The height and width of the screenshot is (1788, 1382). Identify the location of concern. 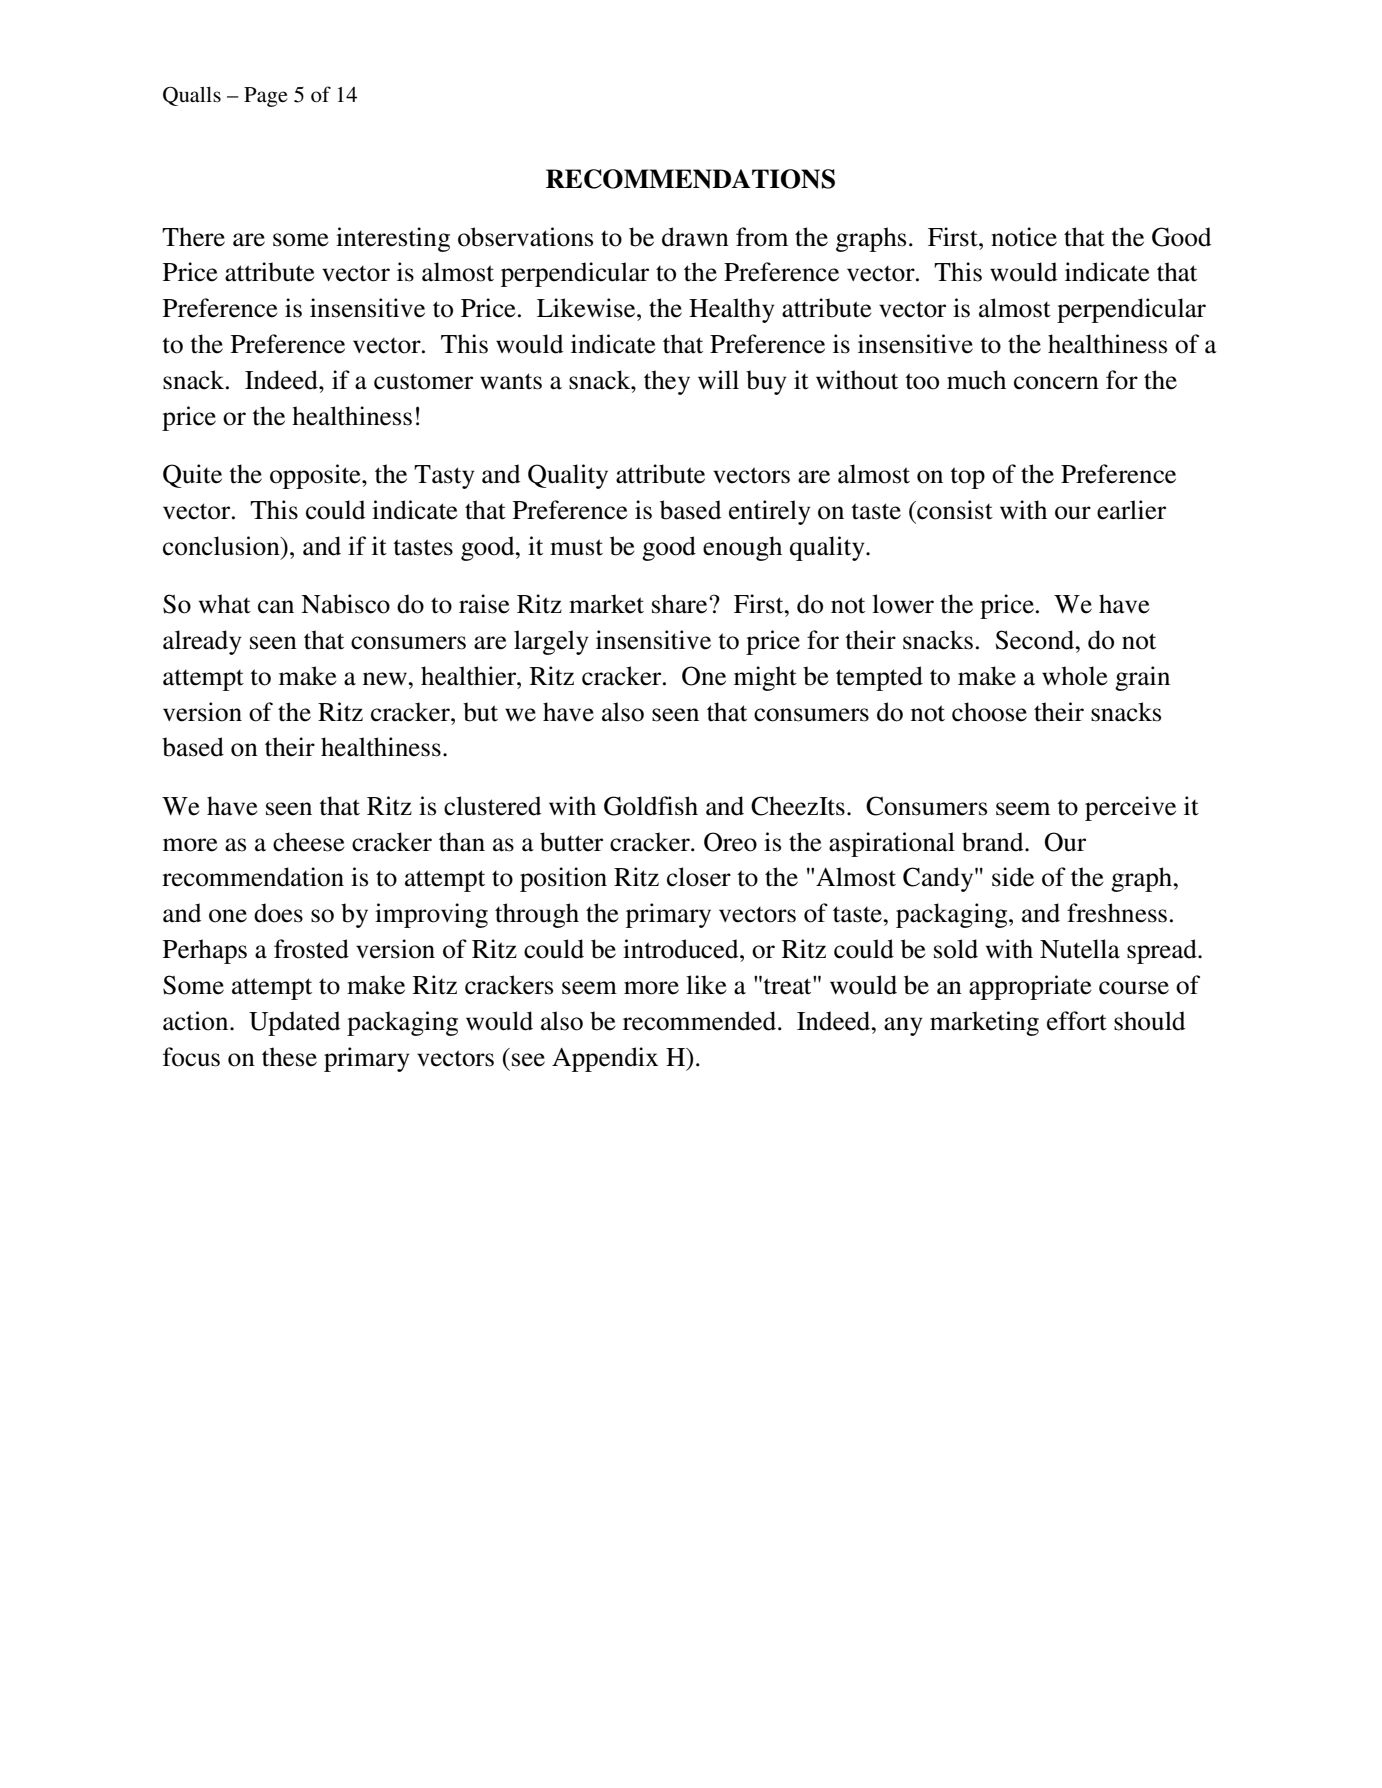
(1056, 383).
